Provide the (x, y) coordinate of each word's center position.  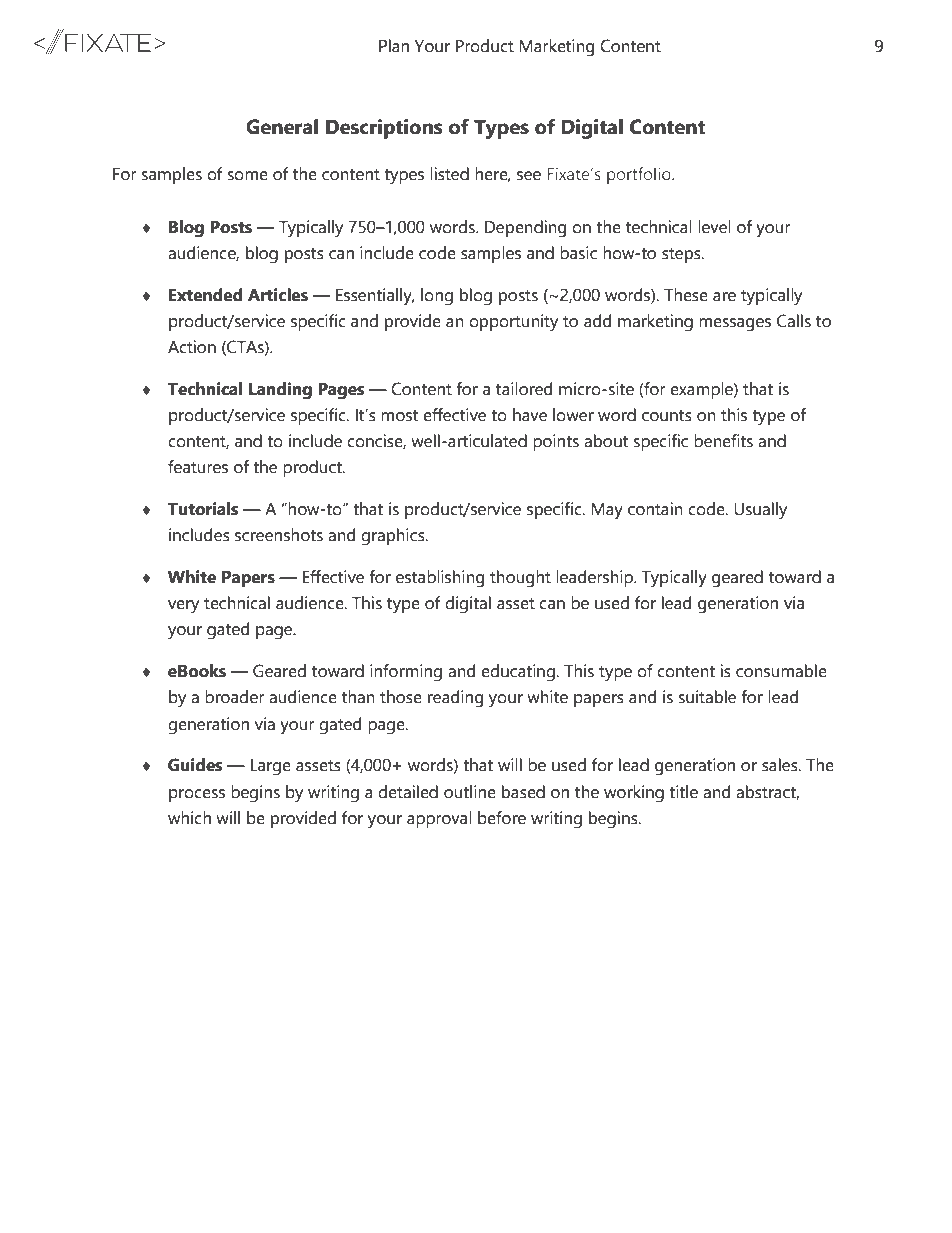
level (714, 227)
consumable (781, 671)
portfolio (640, 175)
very (183, 607)
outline (470, 792)
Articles (278, 295)
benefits (723, 441)
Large (270, 767)
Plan (394, 46)
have (530, 415)
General (282, 127)
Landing (280, 391)
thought (520, 579)
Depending (525, 229)
